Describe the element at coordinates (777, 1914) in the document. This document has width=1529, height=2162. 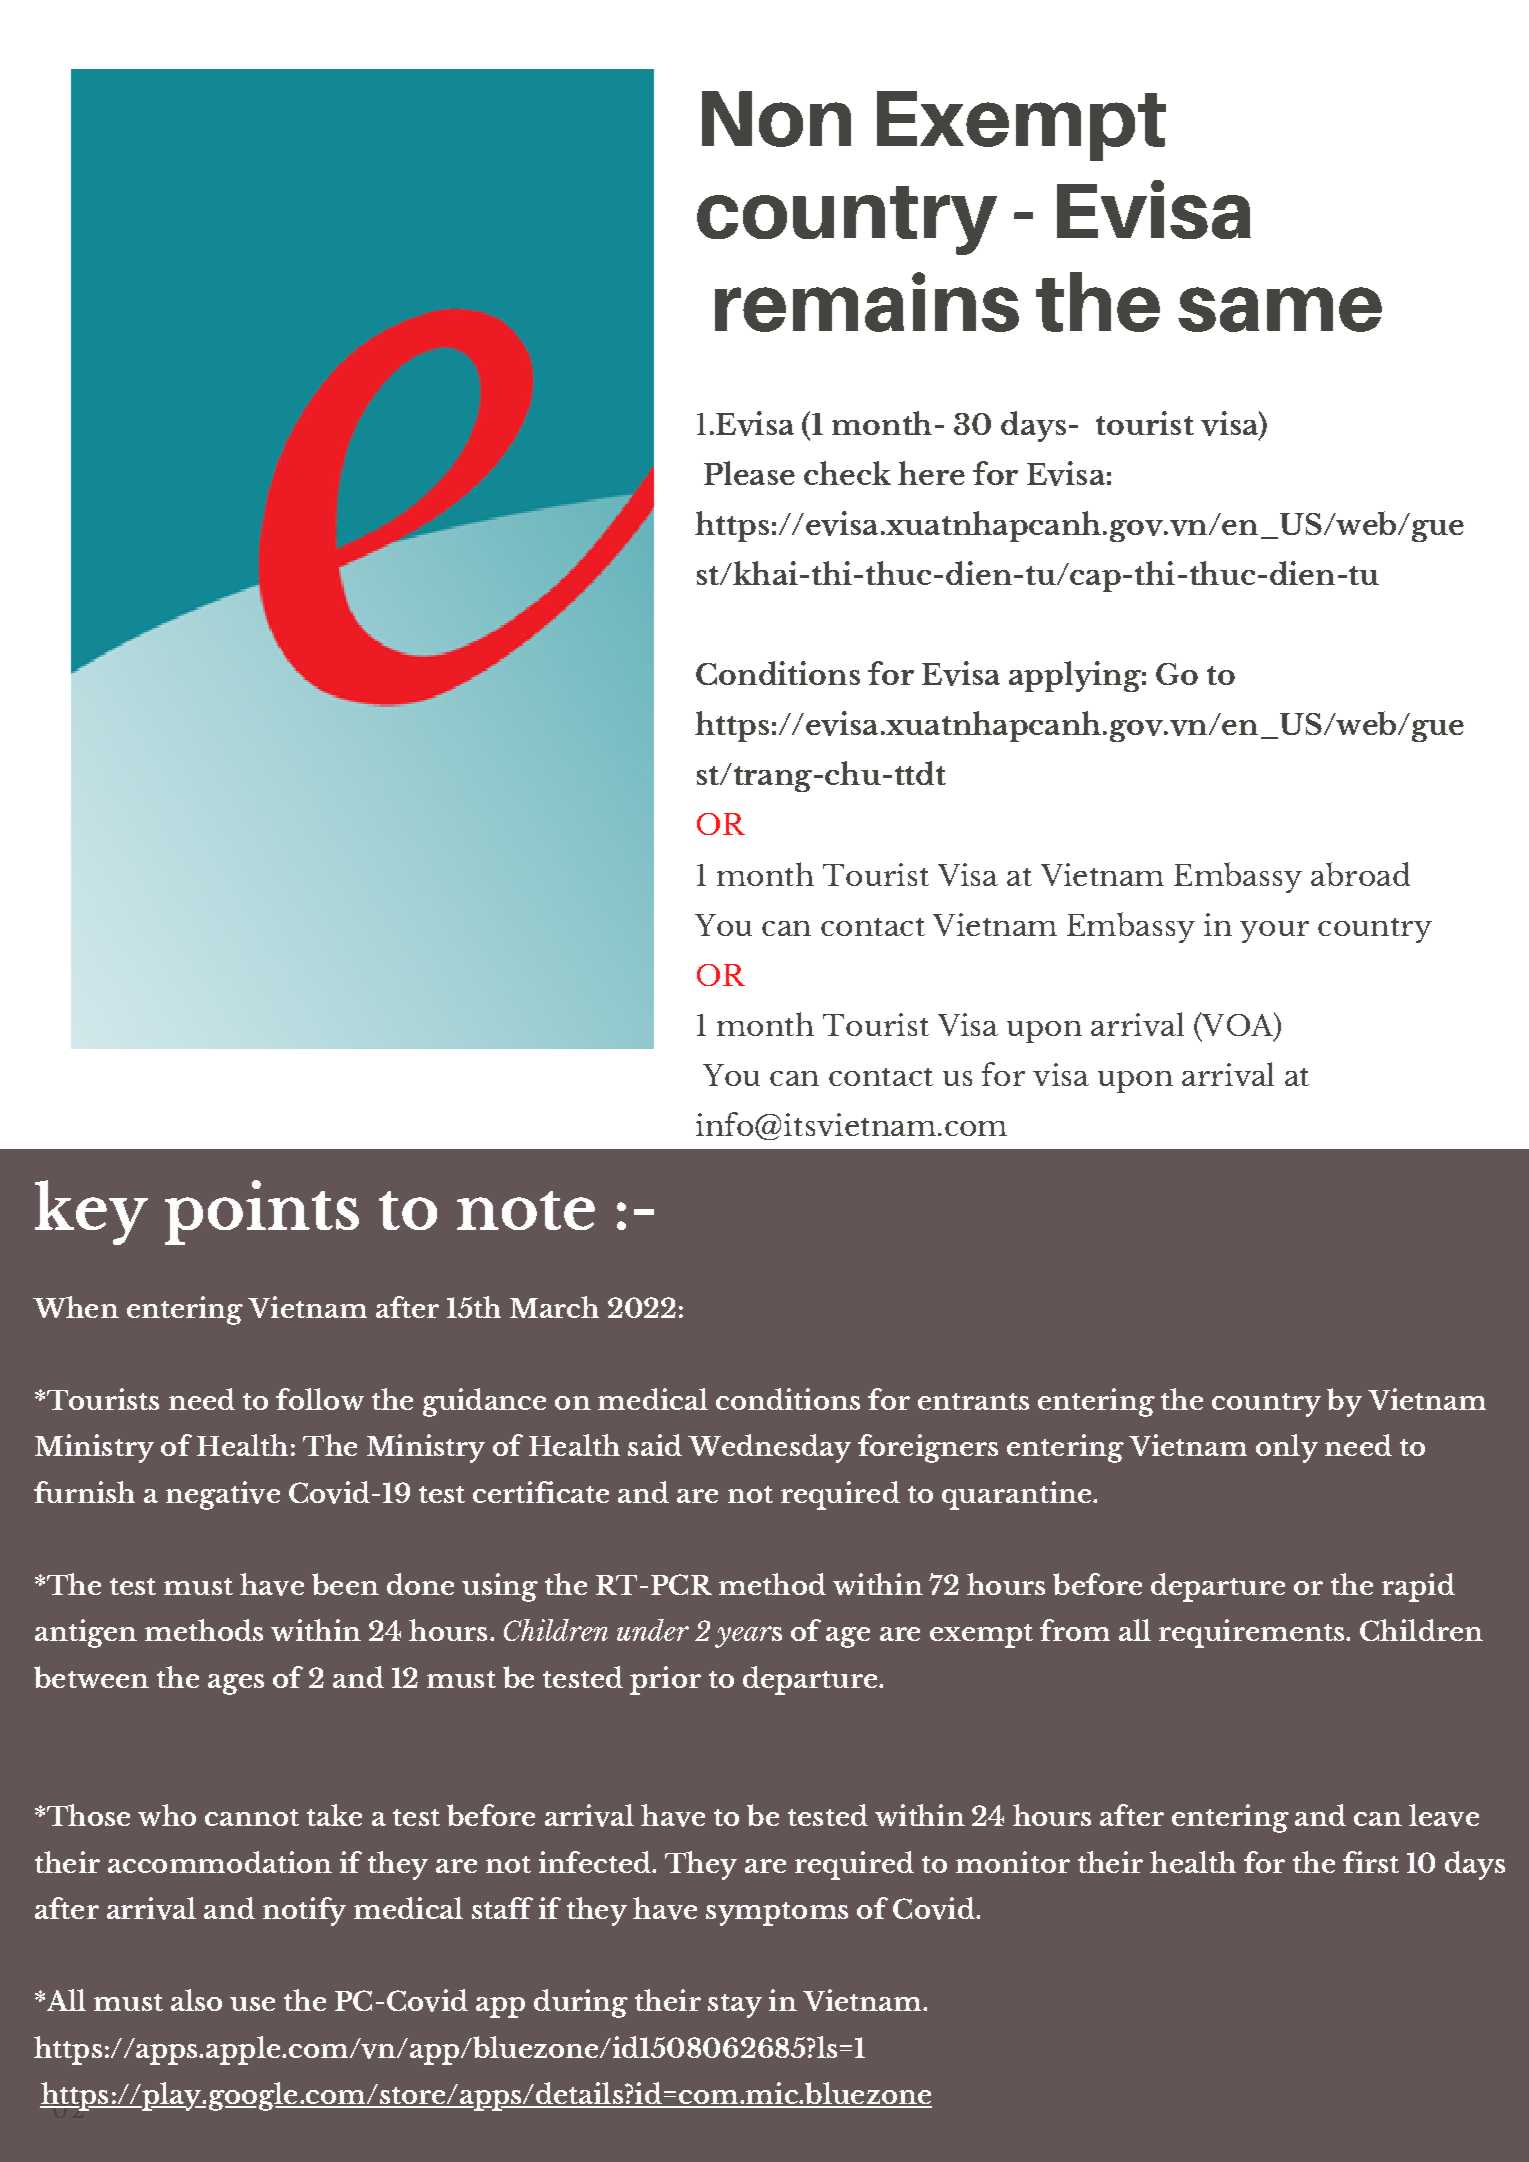
I see `symptoms` at that location.
